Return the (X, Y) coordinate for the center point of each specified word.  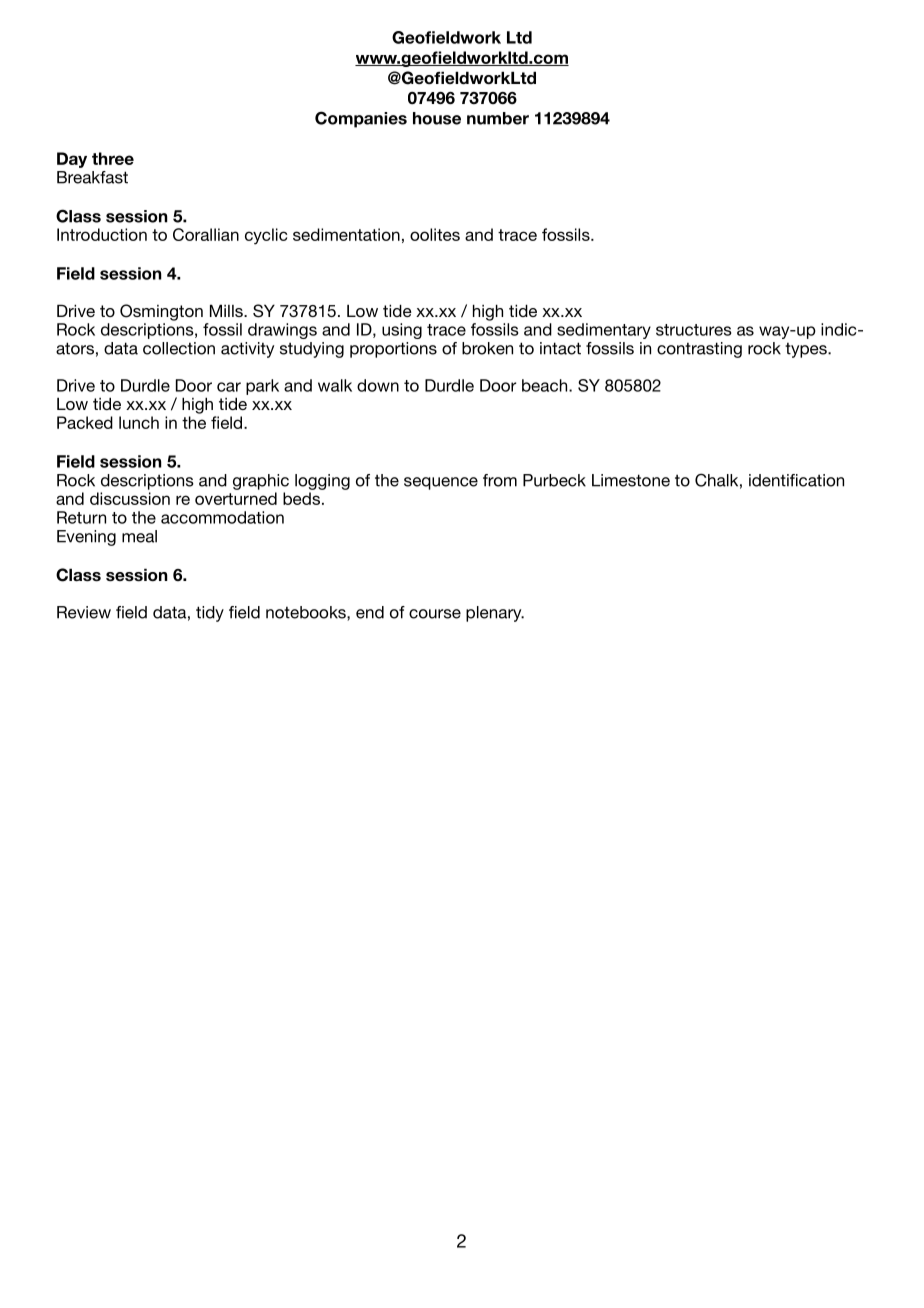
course (435, 614)
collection (179, 348)
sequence (441, 483)
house (437, 118)
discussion (130, 498)
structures (694, 330)
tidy (210, 614)
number (498, 118)
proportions (393, 350)
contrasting (699, 350)
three (113, 158)
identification (796, 480)
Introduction (102, 234)
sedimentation (346, 234)
